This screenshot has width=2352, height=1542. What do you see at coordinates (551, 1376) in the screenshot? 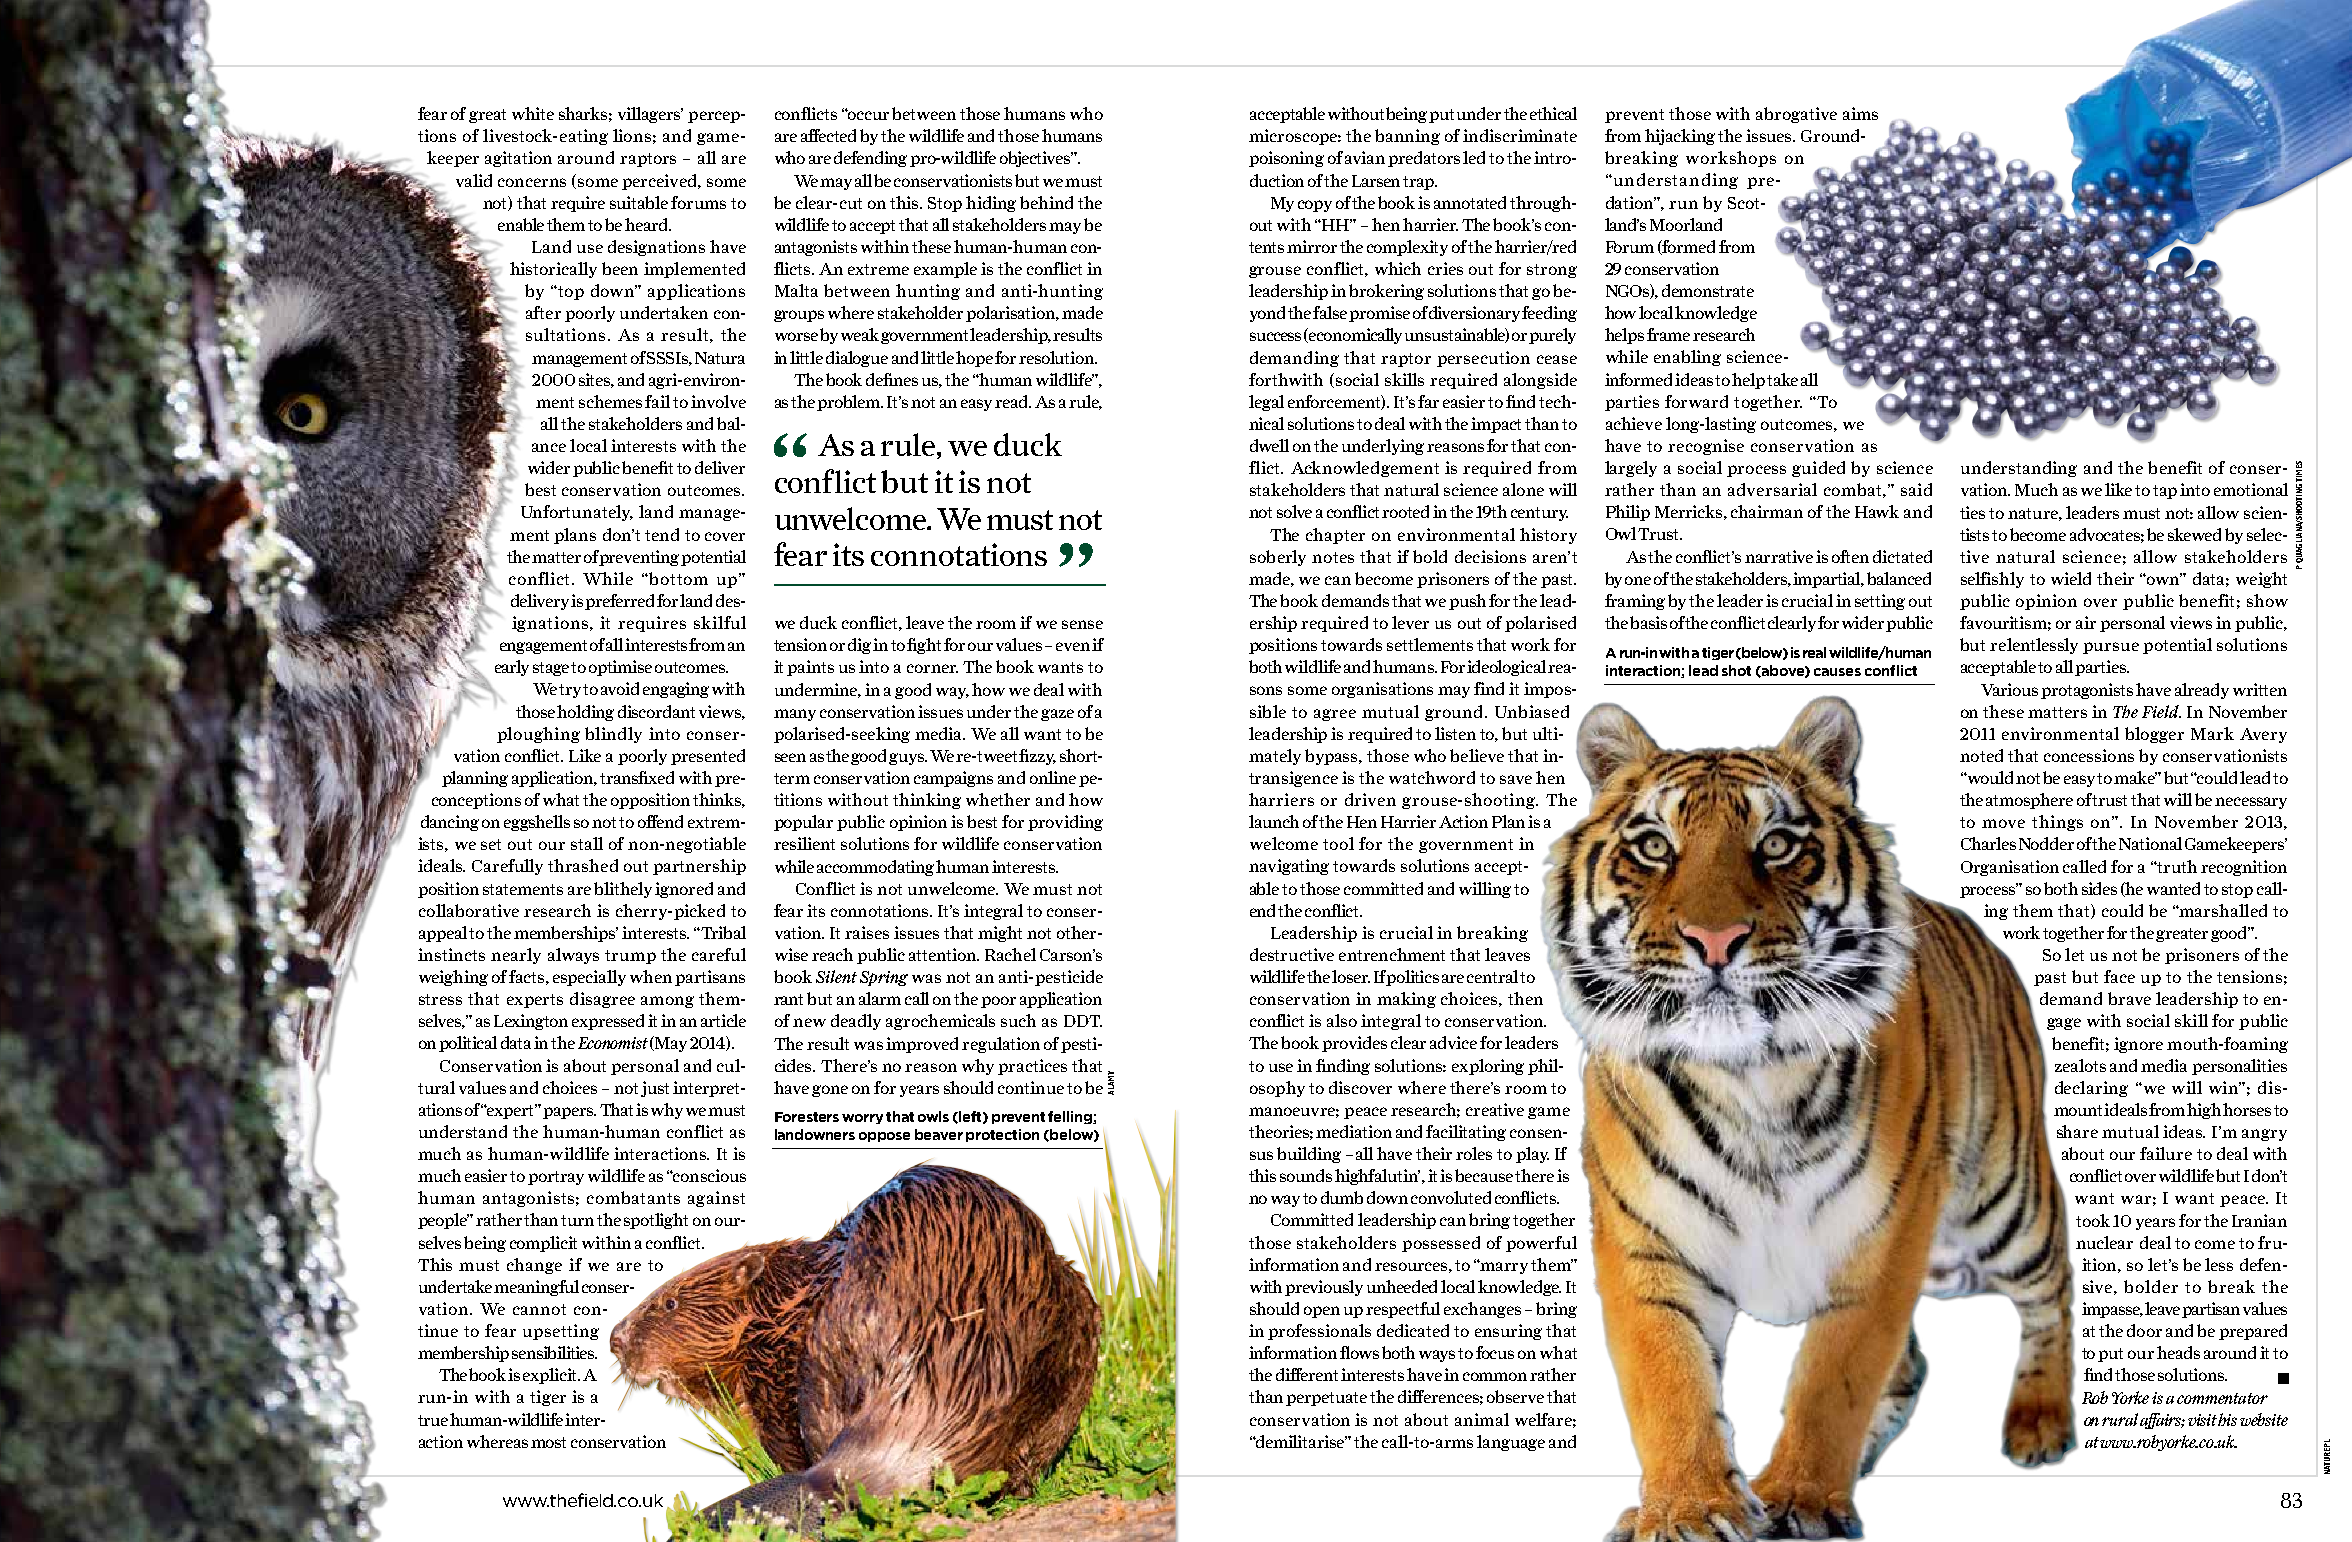
I see `explicit` at bounding box center [551, 1376].
